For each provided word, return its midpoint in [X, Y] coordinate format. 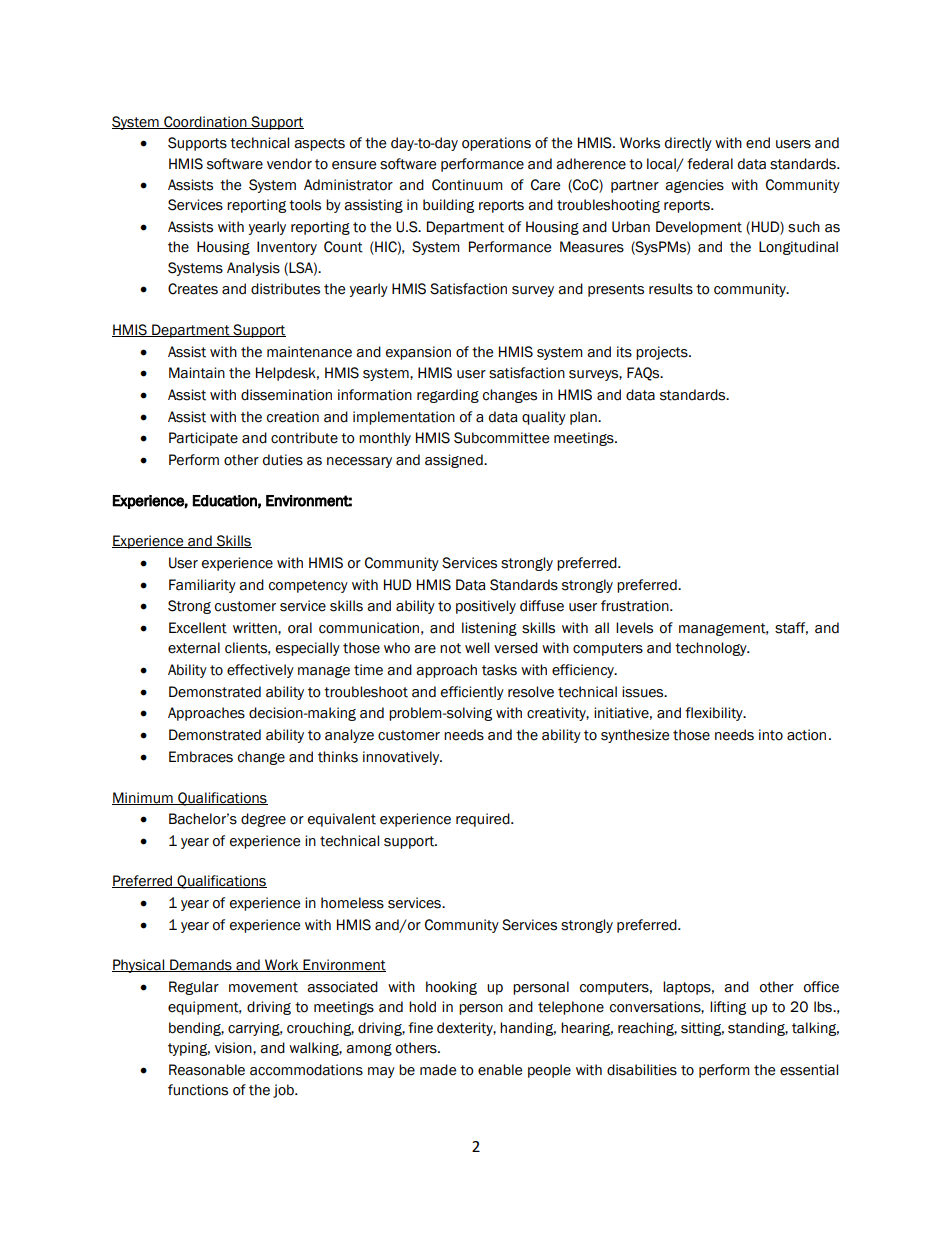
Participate [203, 439]
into [771, 735]
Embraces [201, 757]
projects [663, 353]
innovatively [402, 758]
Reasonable [207, 1070]
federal [710, 164]
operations [496, 144]
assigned [455, 461]
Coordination [205, 122]
